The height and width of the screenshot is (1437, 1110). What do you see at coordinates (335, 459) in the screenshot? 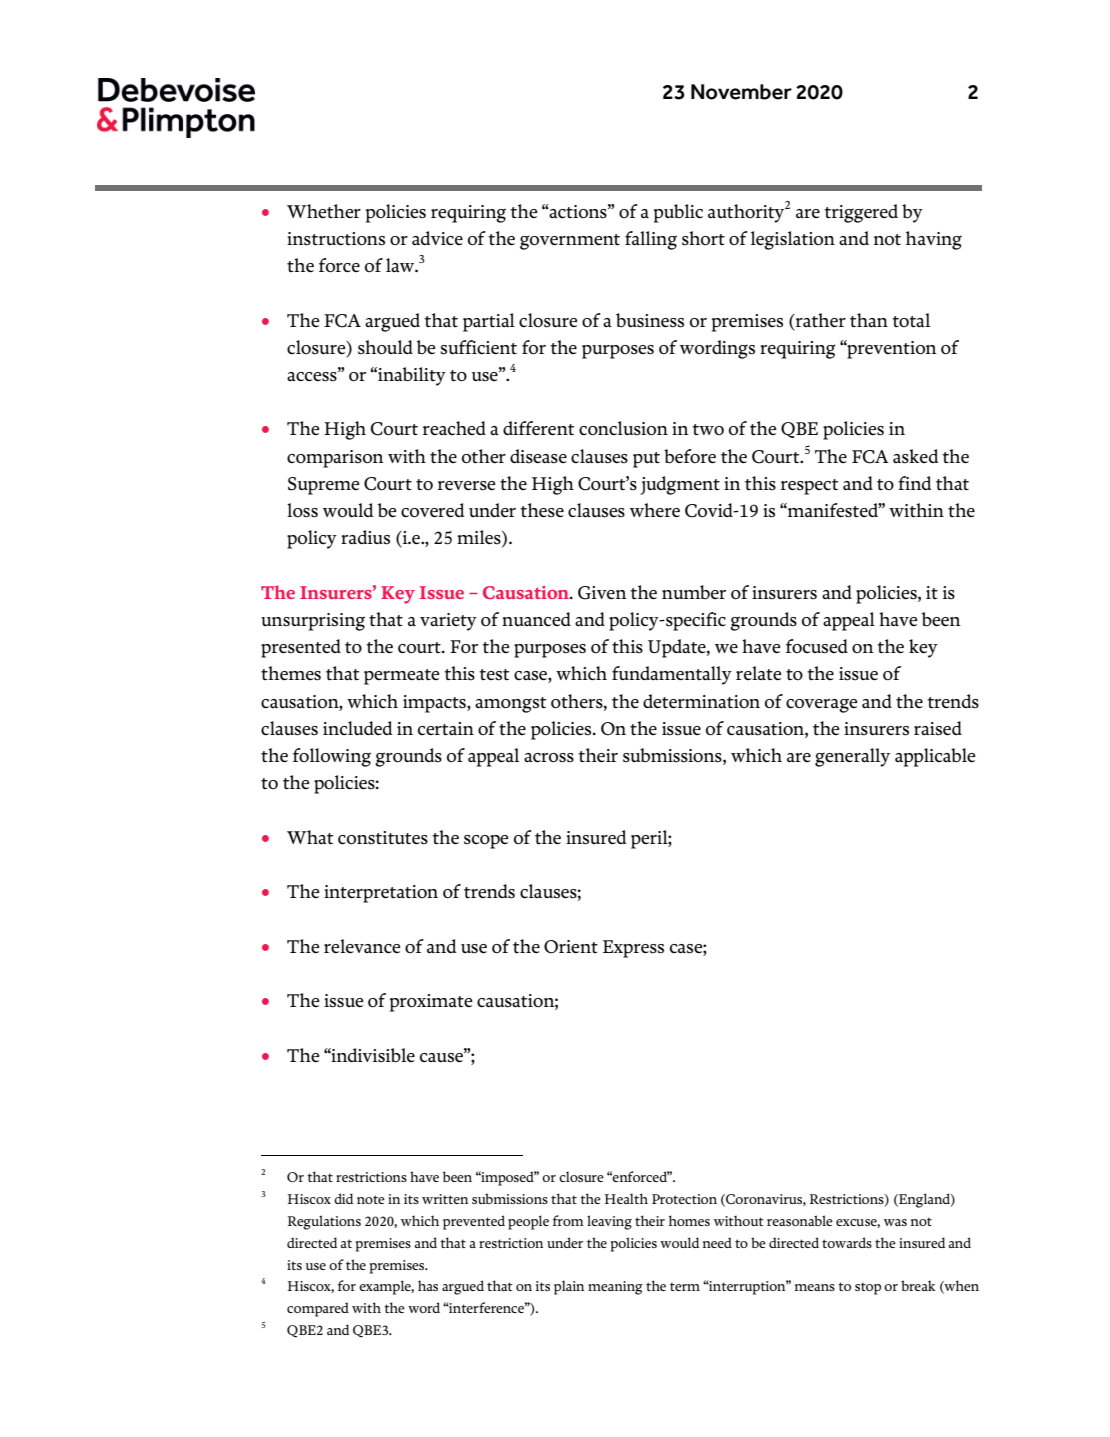
I see `comparison` at bounding box center [335, 459].
